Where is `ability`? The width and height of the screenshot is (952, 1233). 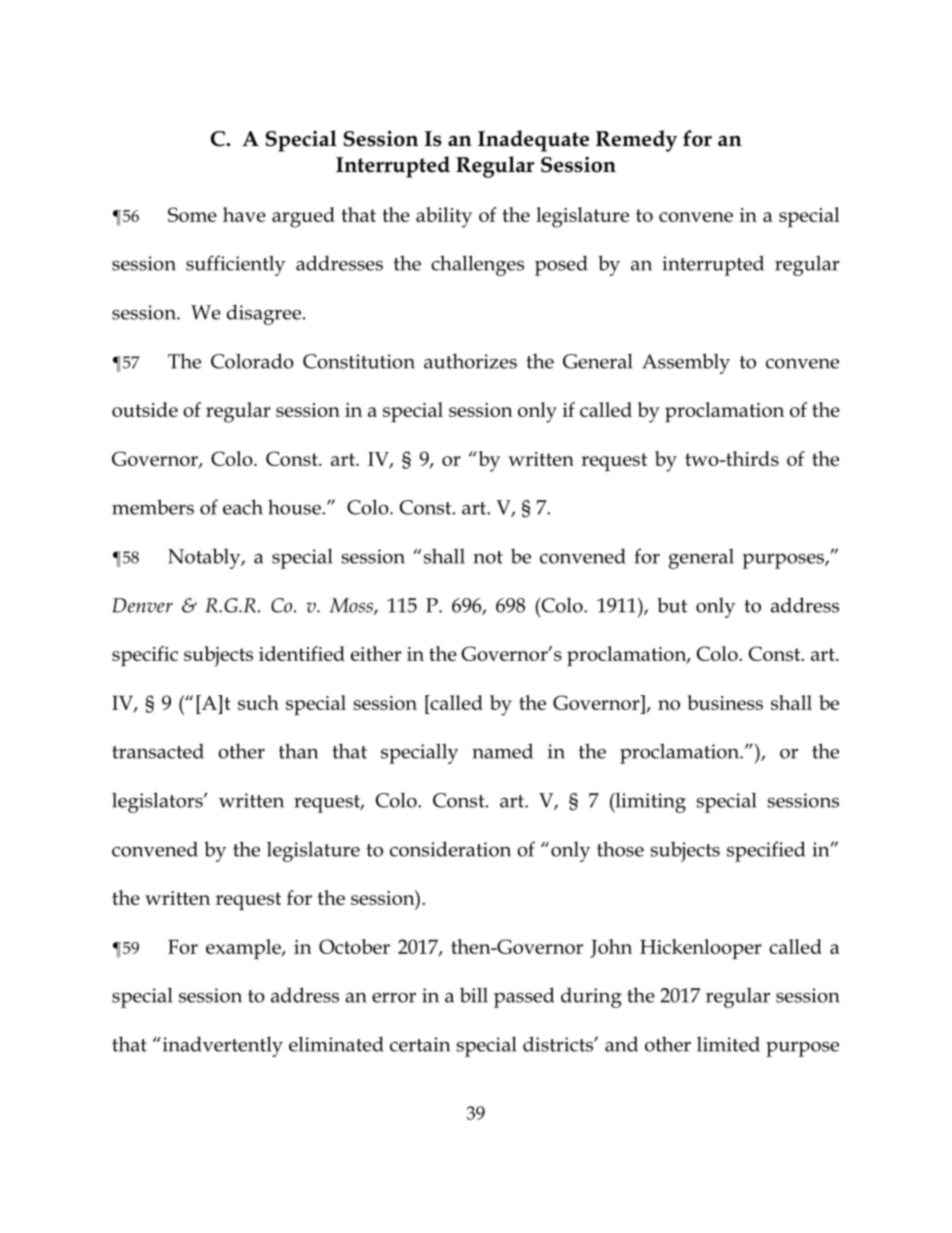 ability is located at coordinates (444, 217).
